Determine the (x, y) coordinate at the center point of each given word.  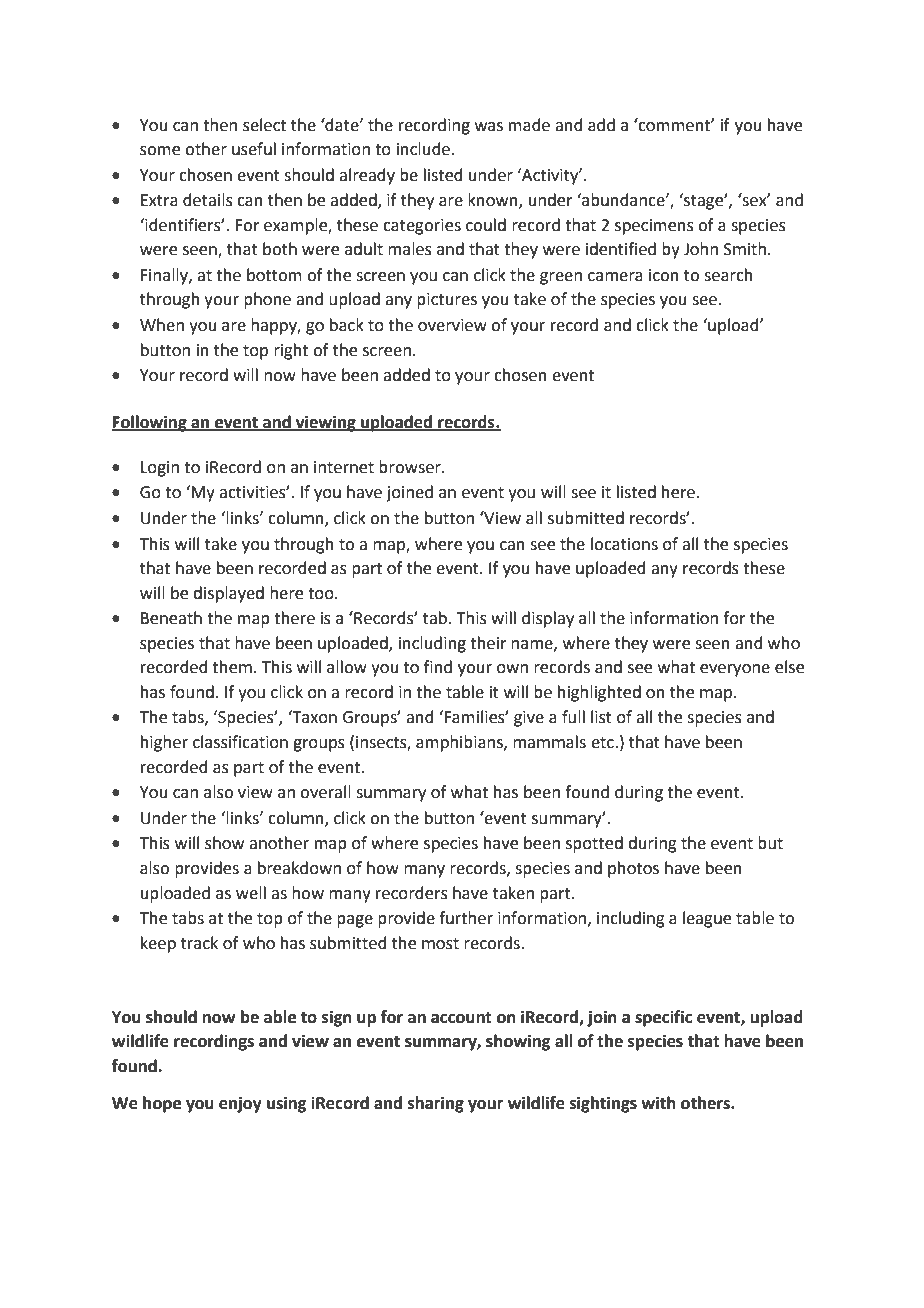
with (658, 1103)
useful (254, 149)
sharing (436, 1104)
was (489, 127)
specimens (654, 227)
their (488, 643)
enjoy (240, 1104)
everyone (735, 670)
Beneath (171, 618)
